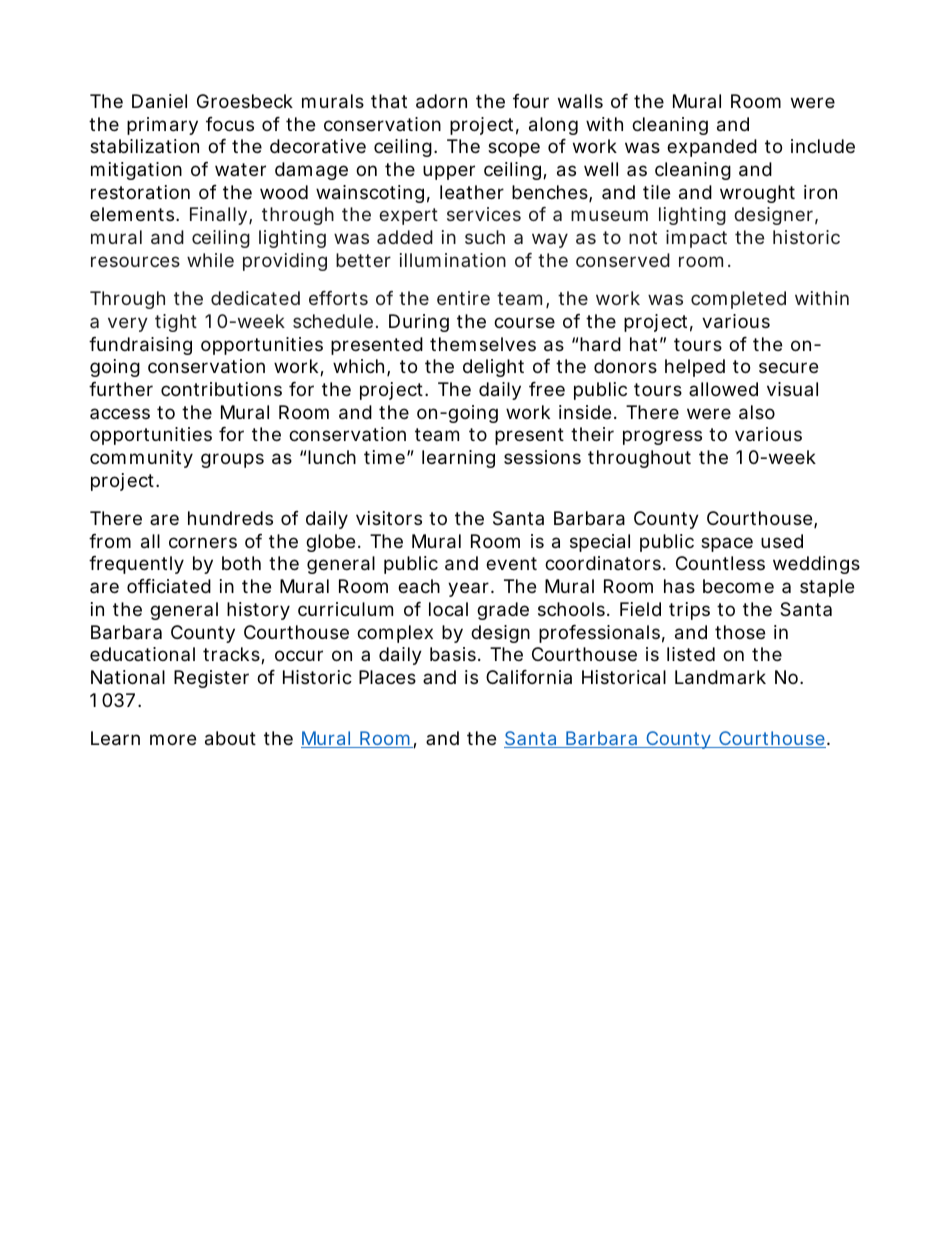 The width and height of the image is (952, 1233). What do you see at coordinates (441, 101) in the image?
I see `adorn` at bounding box center [441, 101].
